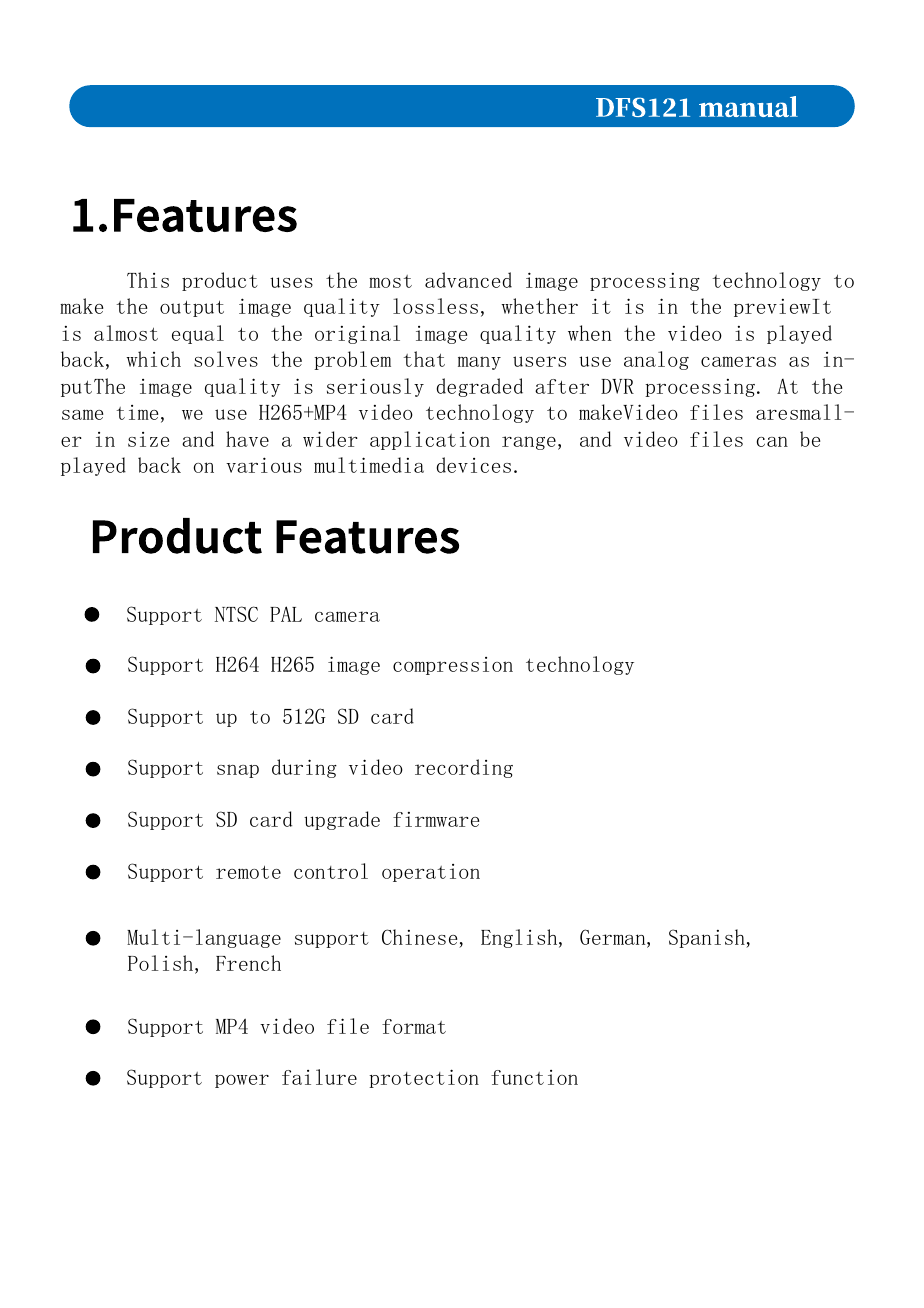 The image size is (924, 1308). I want to click on NTSC, so click(236, 614).
